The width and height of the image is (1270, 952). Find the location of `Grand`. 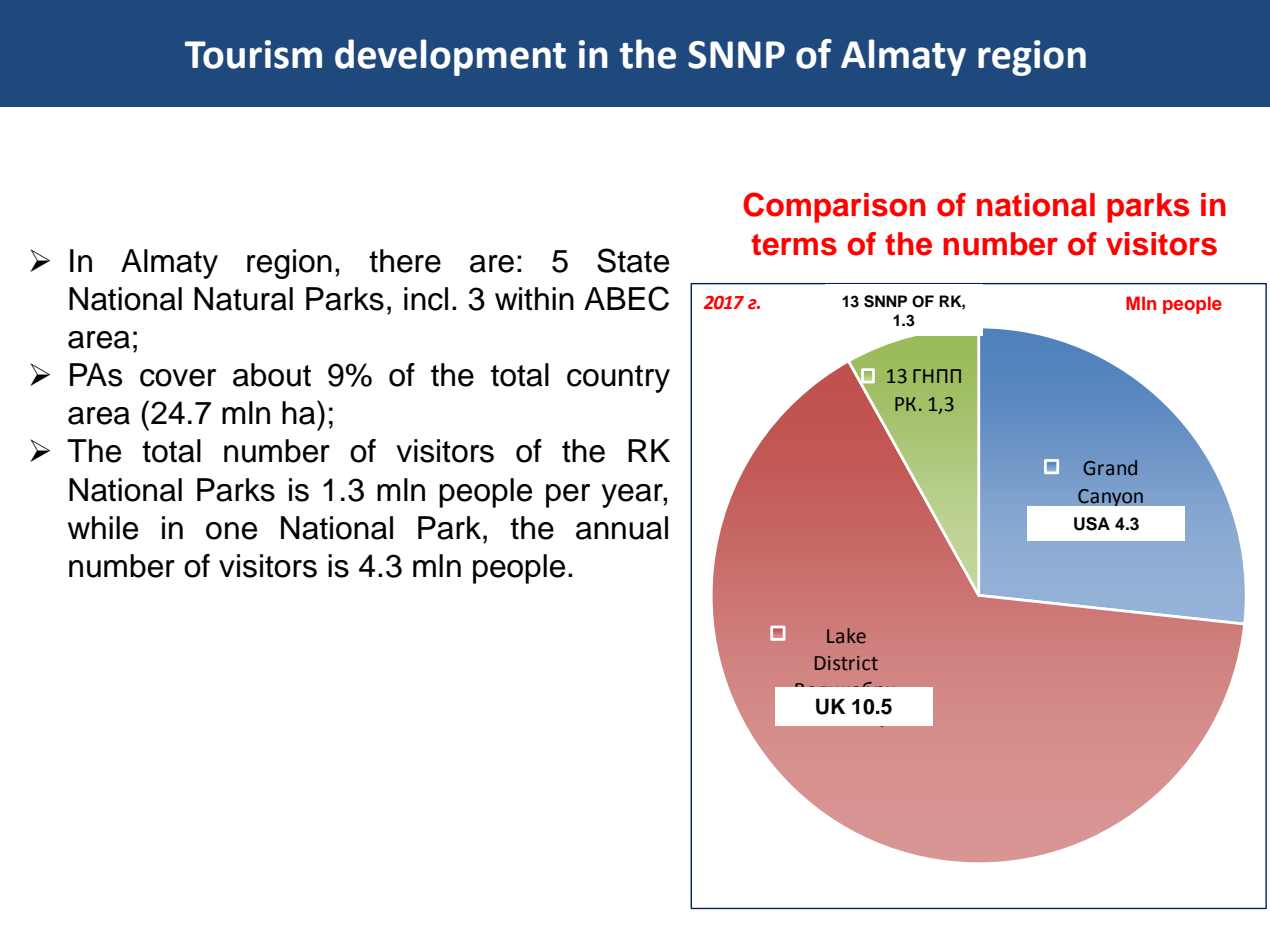

Grand is located at coordinates (1110, 468).
